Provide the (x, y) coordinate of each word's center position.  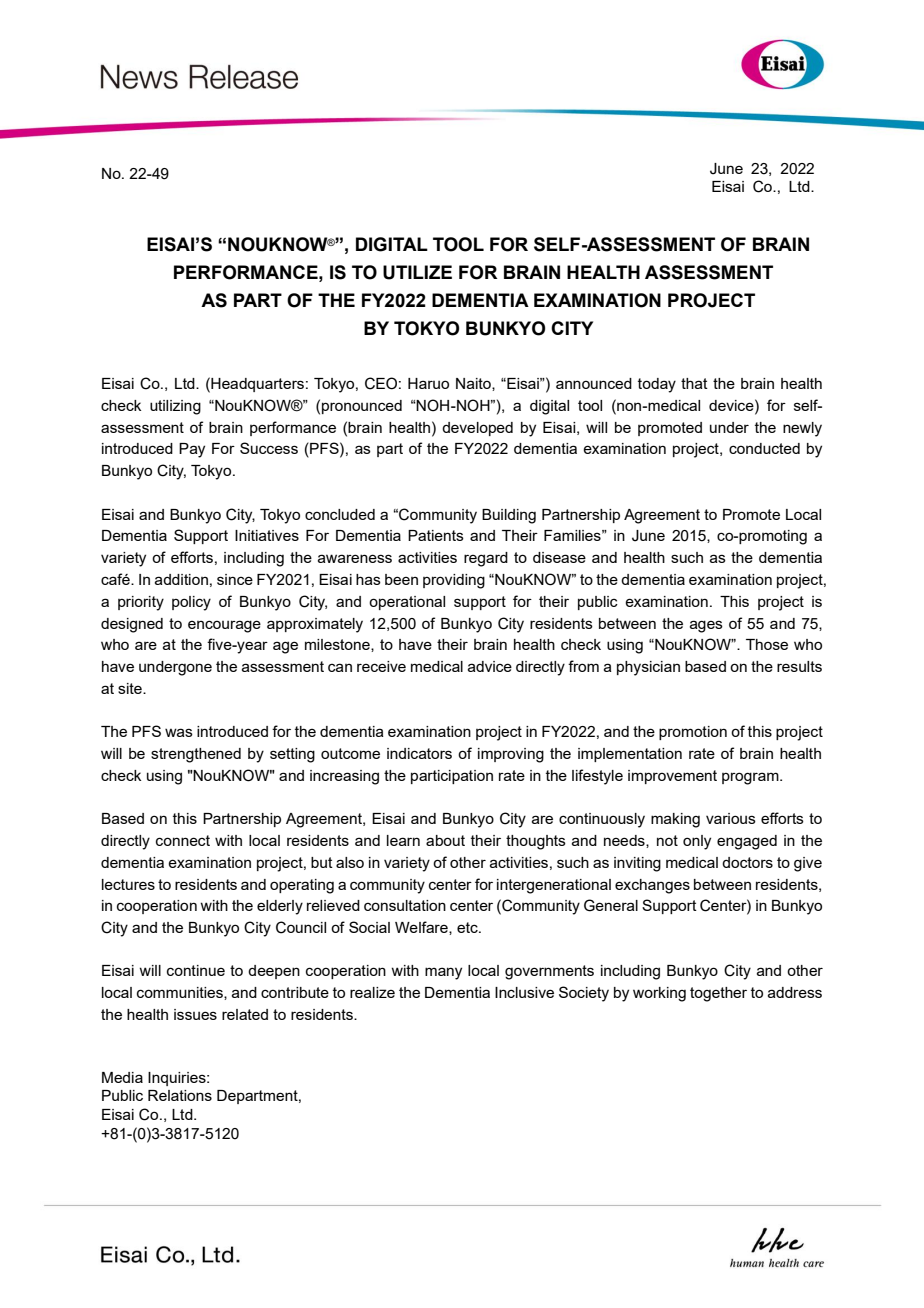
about (445, 840)
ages (706, 626)
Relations (180, 1095)
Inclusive (524, 992)
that (694, 383)
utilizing (175, 407)
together (718, 994)
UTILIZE (417, 272)
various (731, 818)
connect (183, 840)
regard (486, 559)
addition (181, 579)
